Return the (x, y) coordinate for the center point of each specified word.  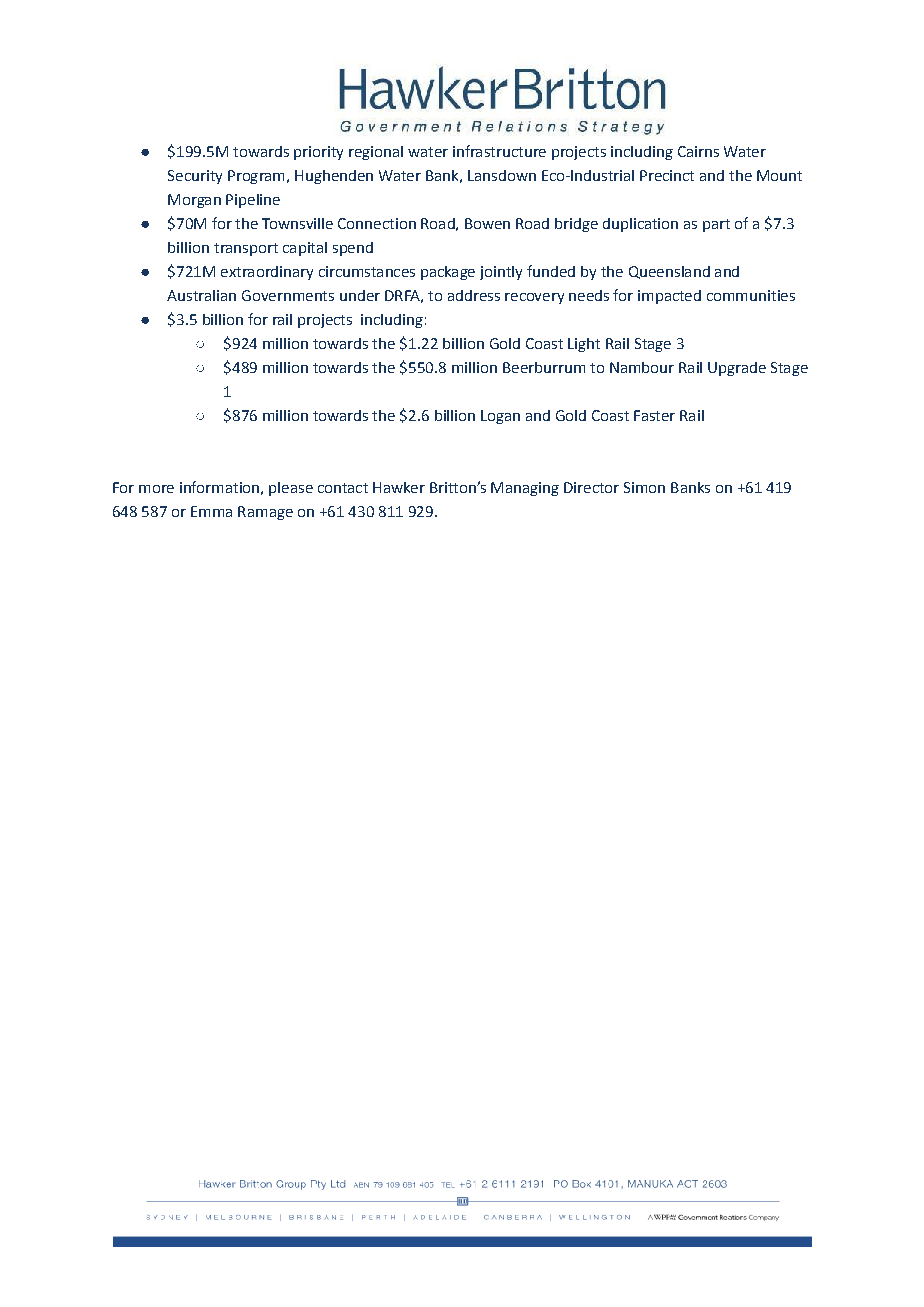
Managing (525, 489)
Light (584, 345)
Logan (500, 417)
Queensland (669, 272)
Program (256, 177)
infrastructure (499, 151)
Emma (211, 511)
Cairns (698, 151)
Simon (644, 487)
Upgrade (737, 369)
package (448, 273)
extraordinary (267, 273)
